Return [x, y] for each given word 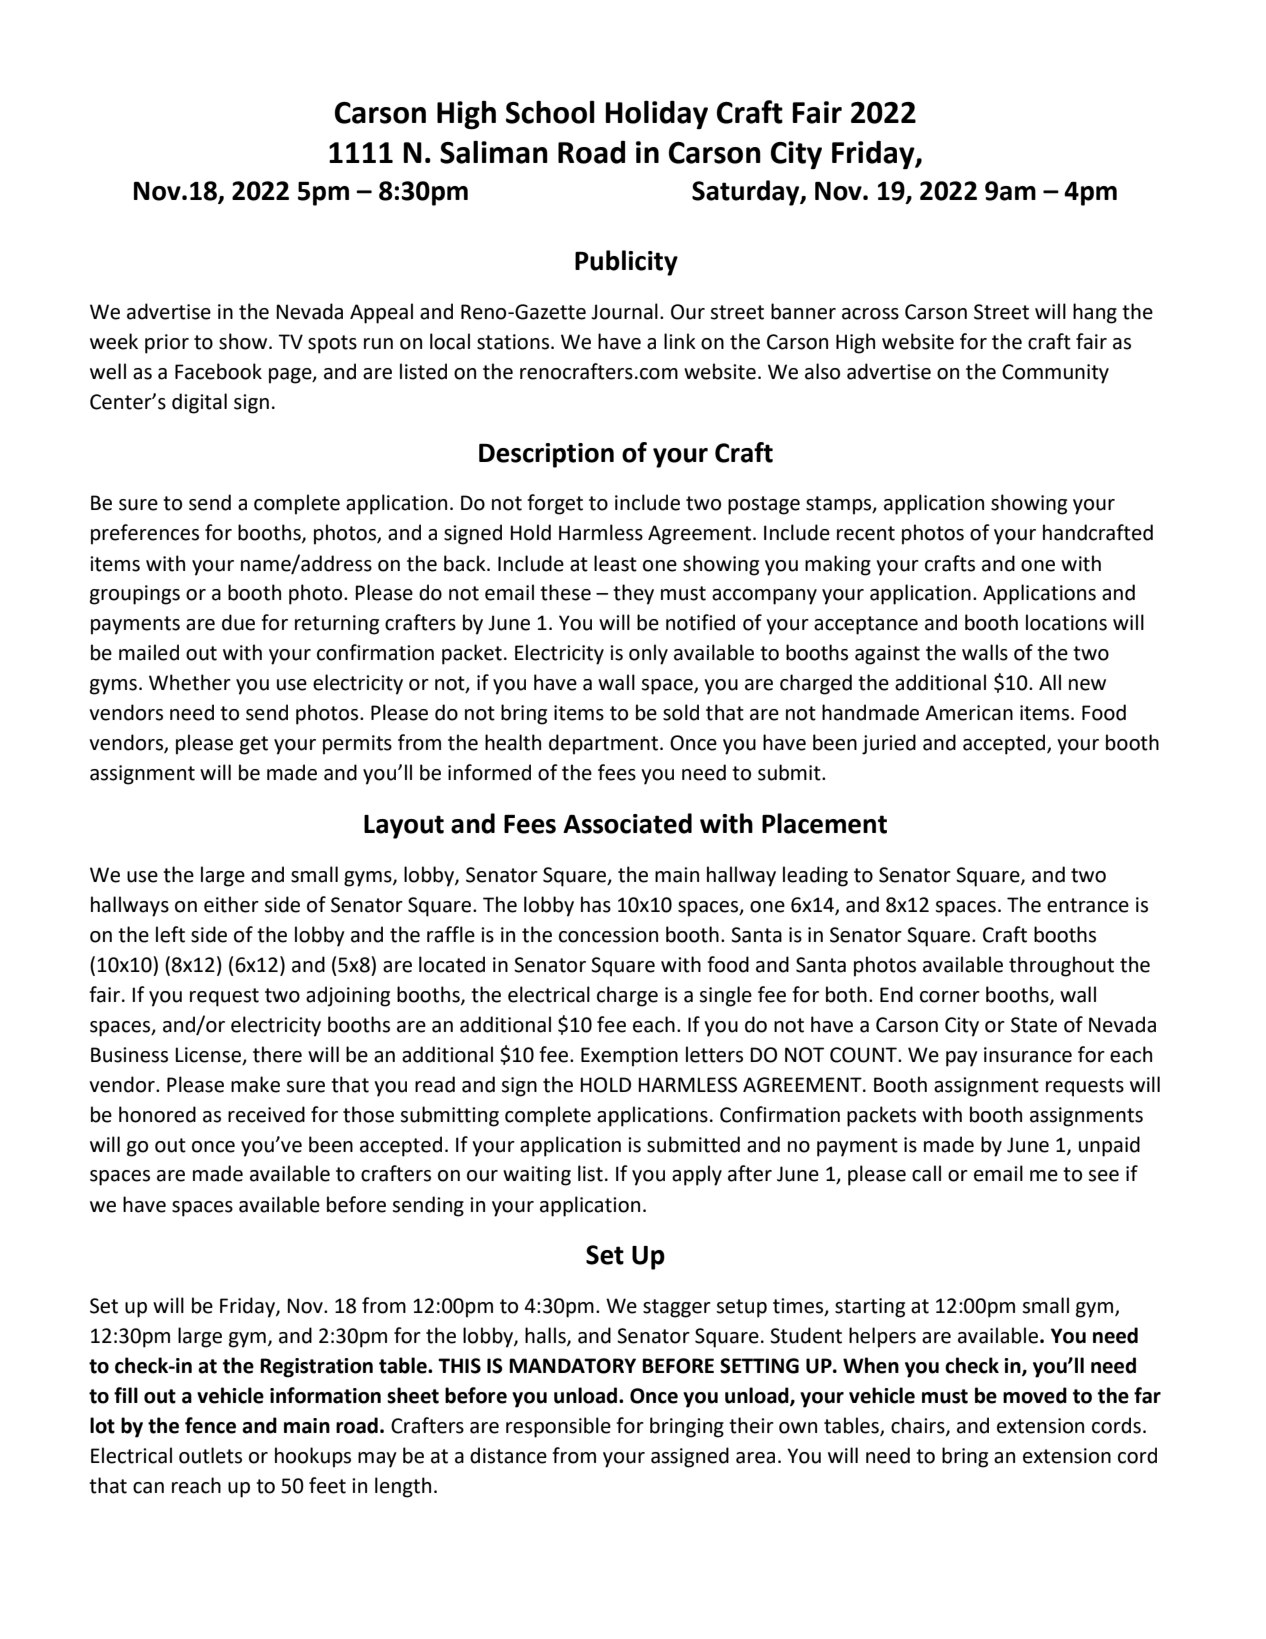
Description [546, 455]
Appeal [381, 313]
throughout [1061, 966]
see [1103, 1176]
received [266, 1114]
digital [199, 403]
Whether [190, 682]
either [231, 904]
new [1087, 685]
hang [1095, 313]
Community [1055, 374]
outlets [210, 1455]
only [648, 654]
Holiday [656, 115]
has [596, 904]
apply [697, 1175]
